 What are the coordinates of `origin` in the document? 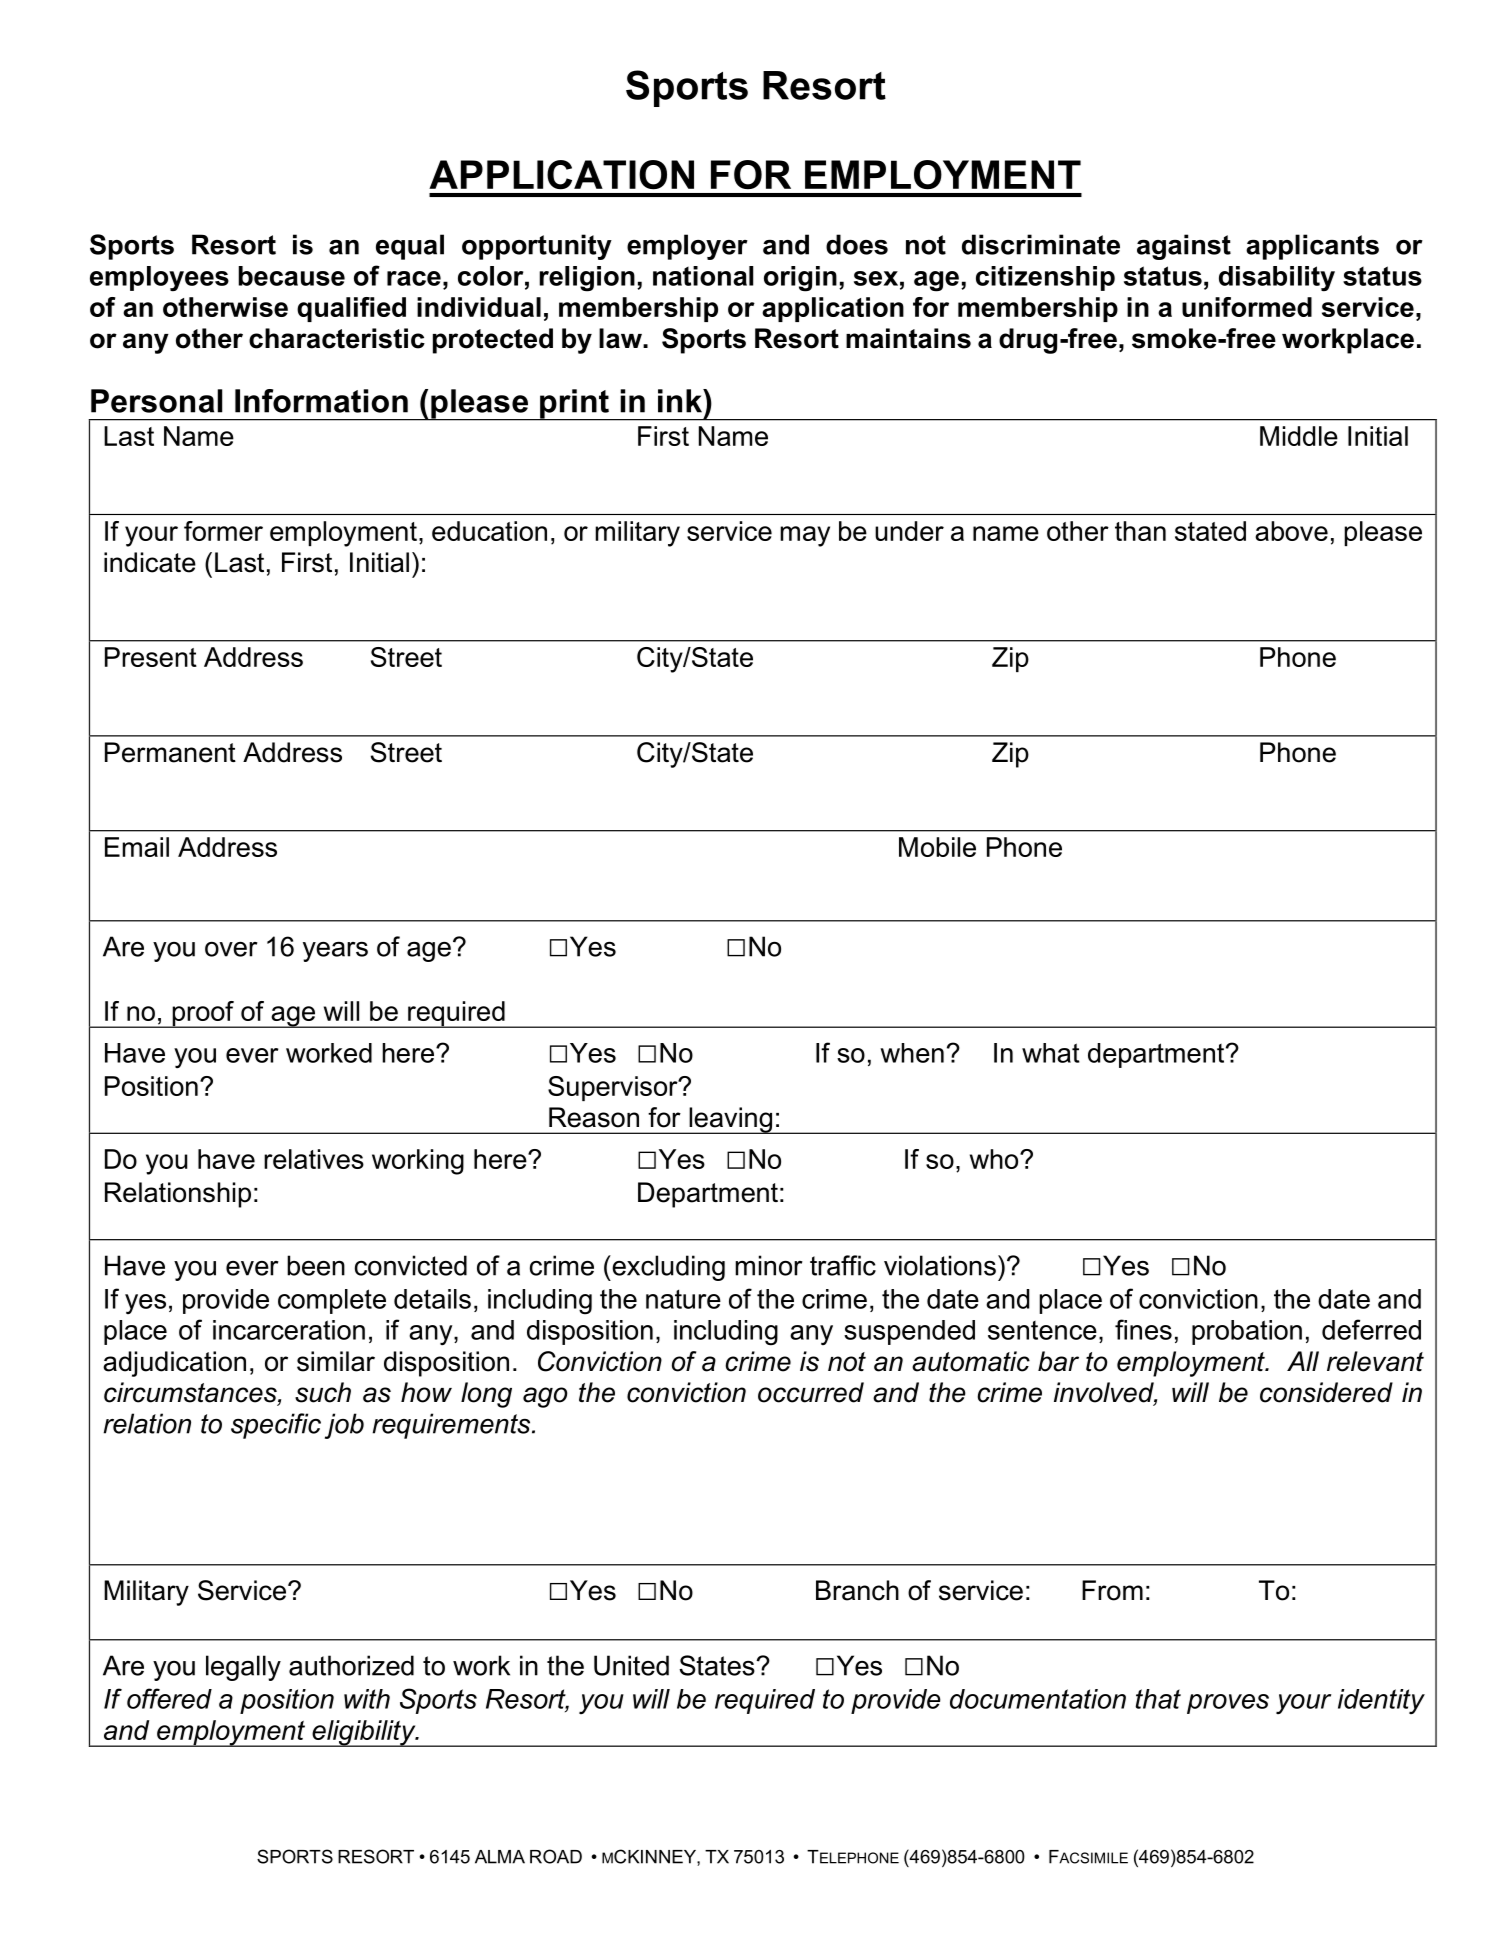 It's located at (800, 279).
